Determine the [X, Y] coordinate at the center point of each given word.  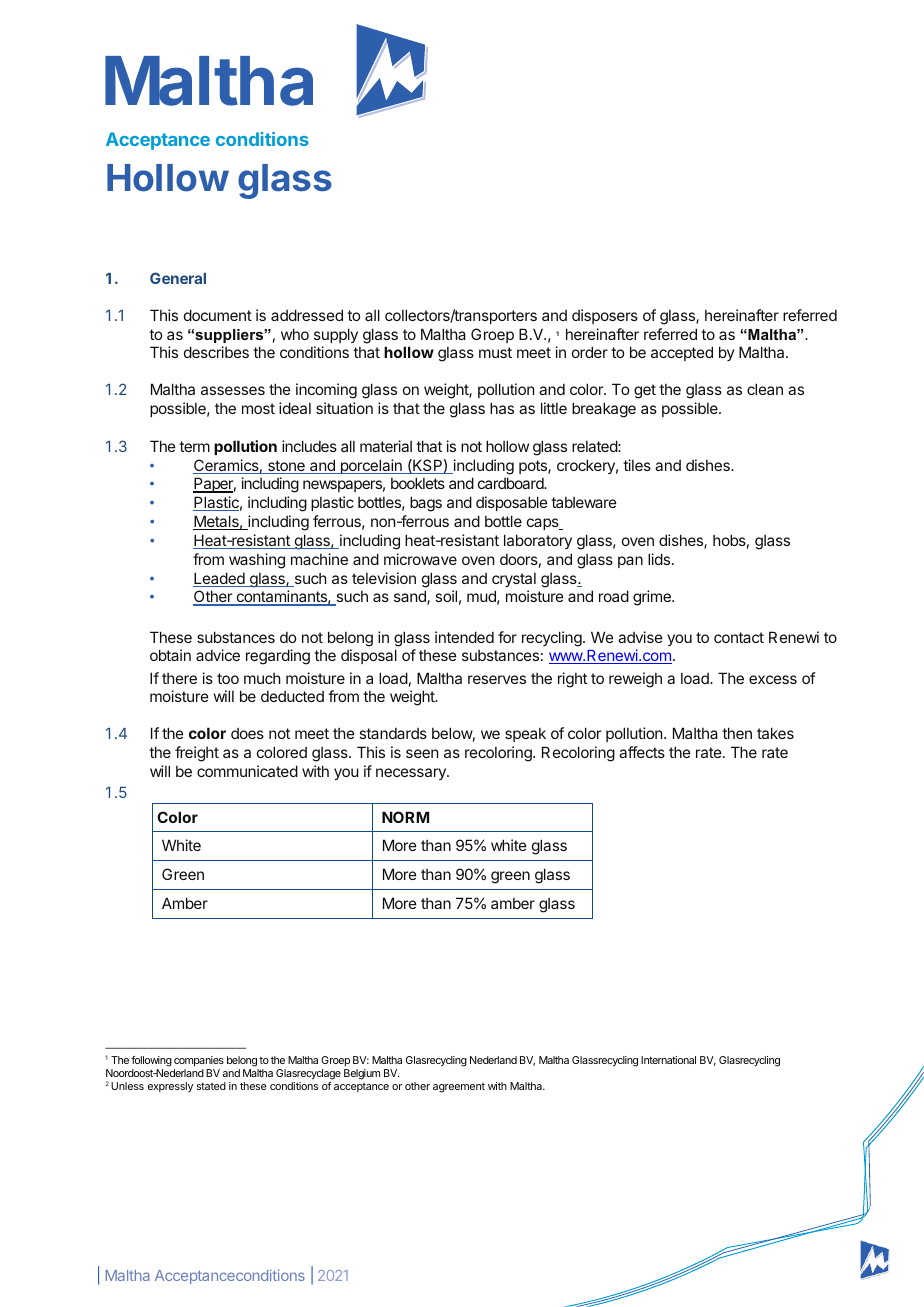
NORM [405, 817]
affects [642, 752]
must [495, 352]
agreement [459, 1088]
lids [659, 559]
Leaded [220, 579]
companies [199, 1061]
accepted [682, 353]
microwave [420, 559]
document [218, 315]
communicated [247, 771]
